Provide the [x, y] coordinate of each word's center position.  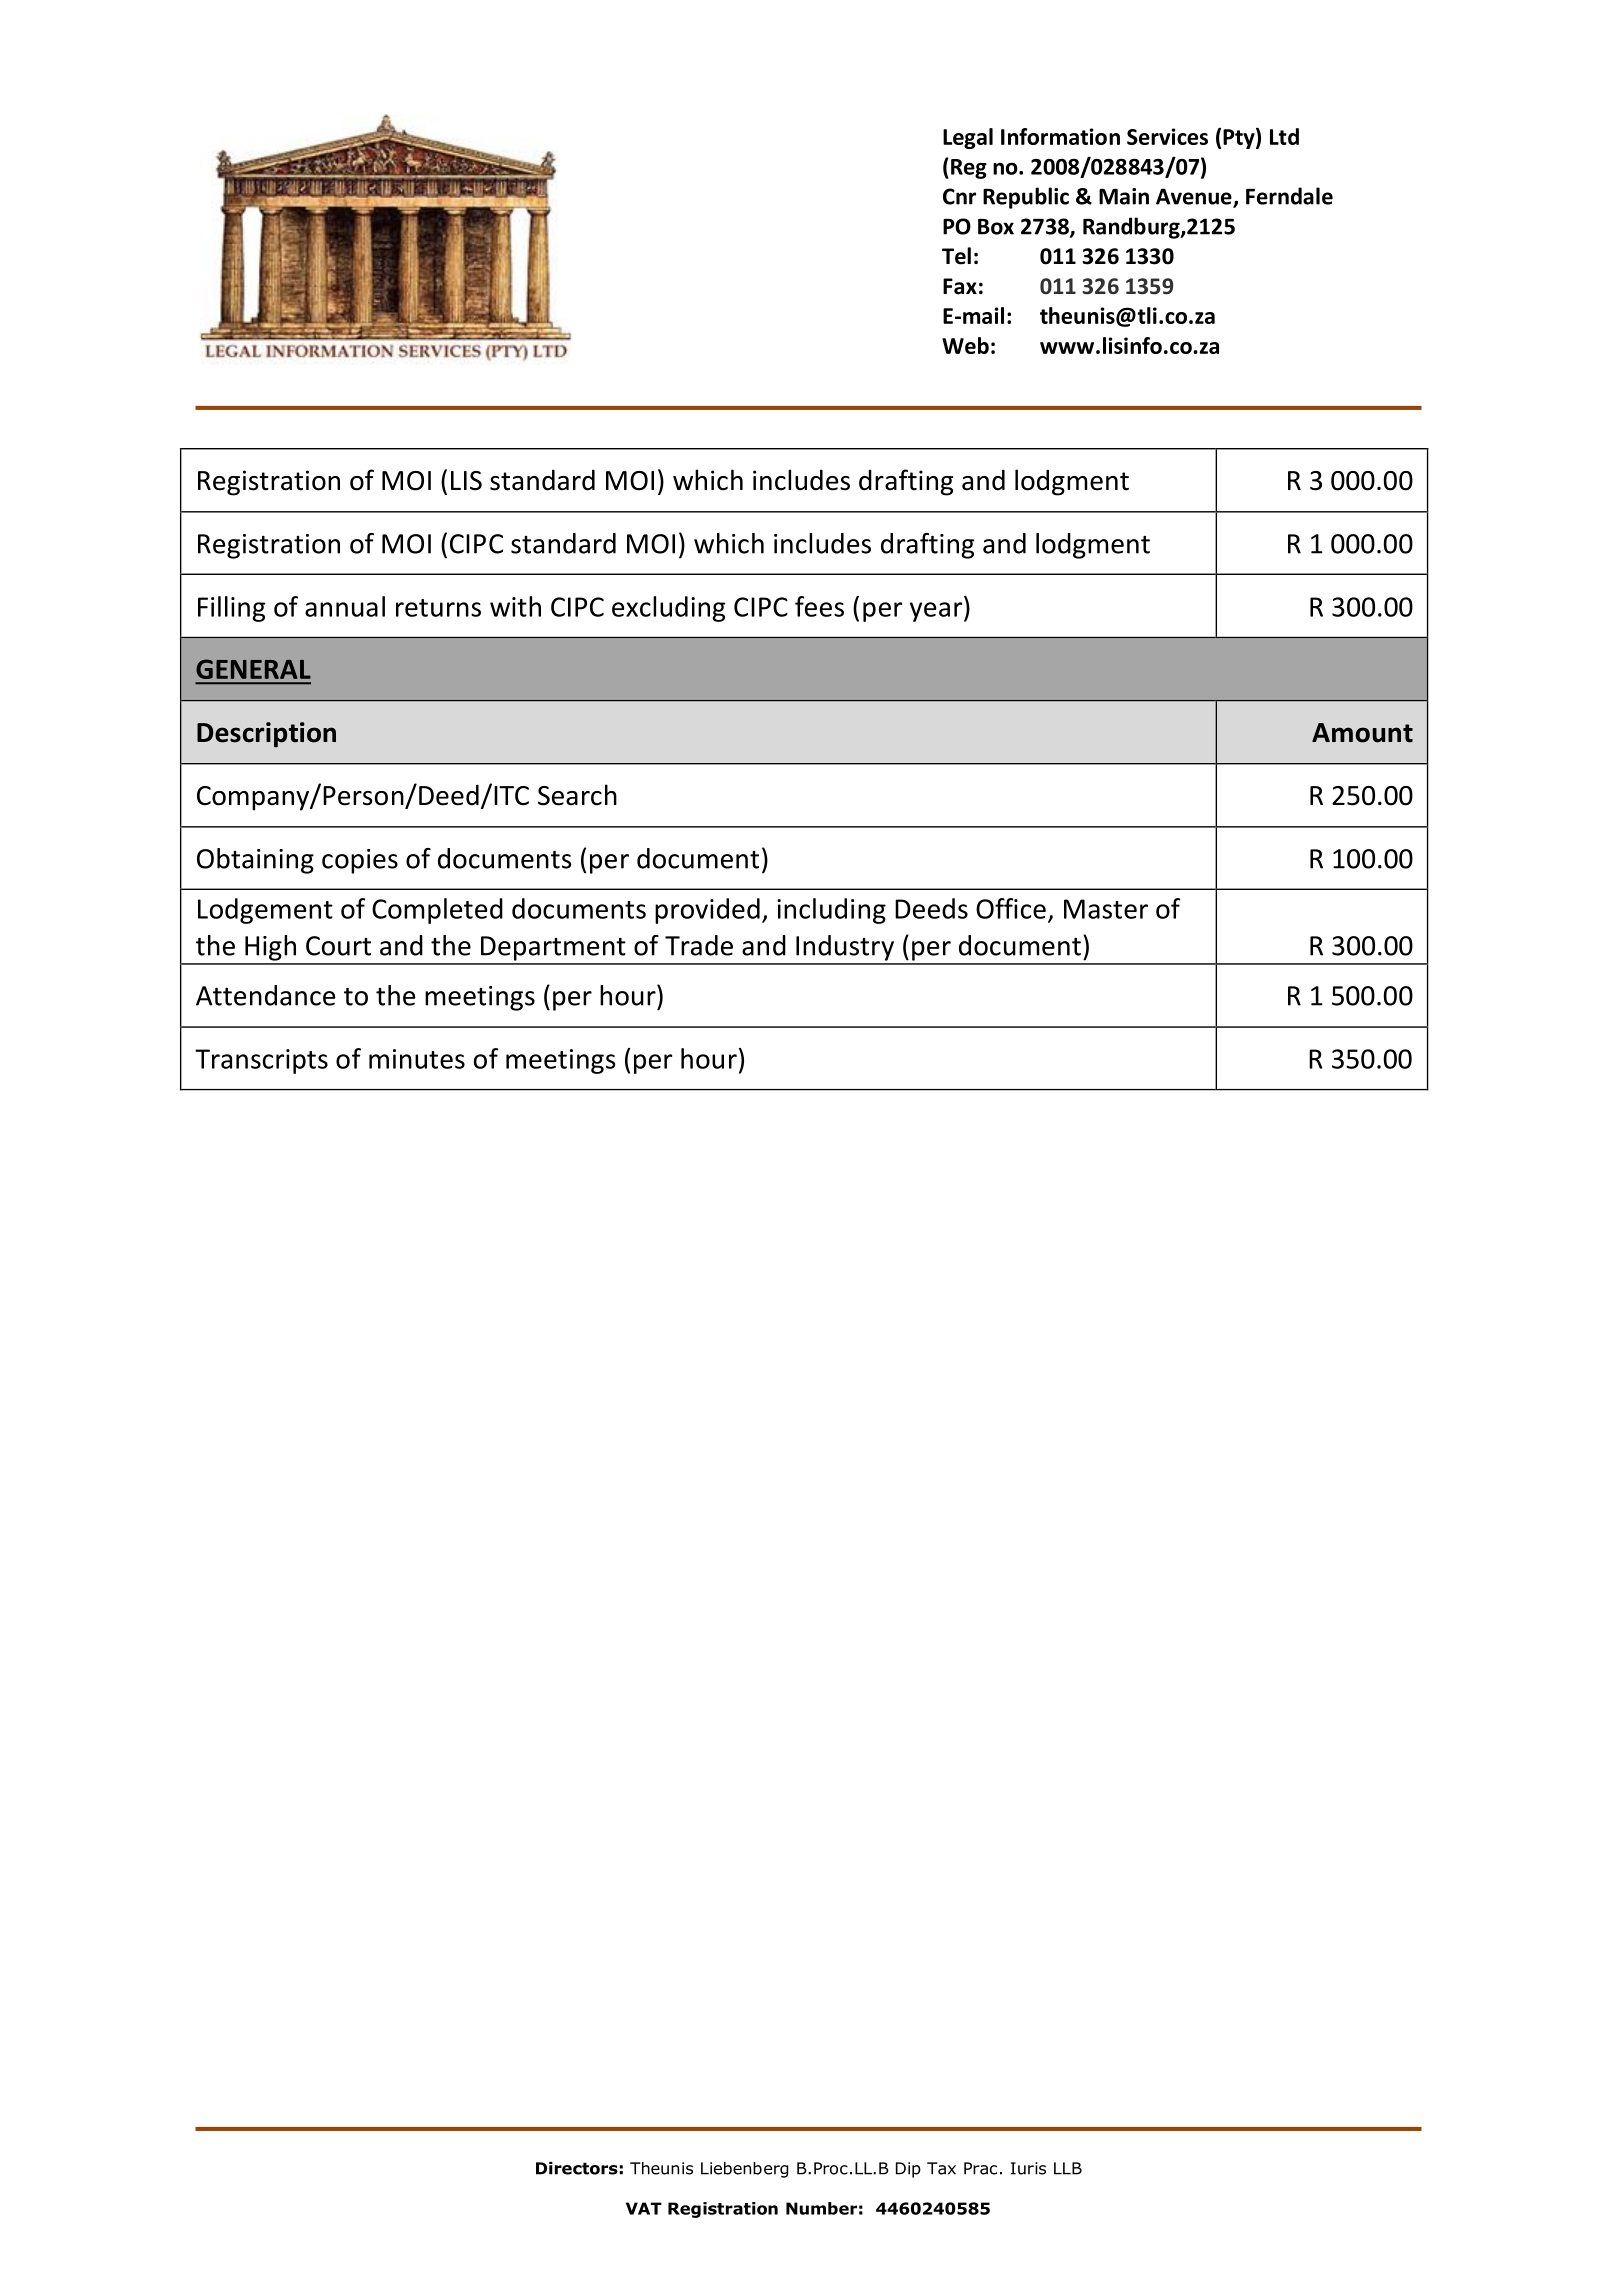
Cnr [959, 196]
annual [345, 606]
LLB [1068, 2168]
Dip [908, 2170]
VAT [644, 2208]
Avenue [1195, 197]
